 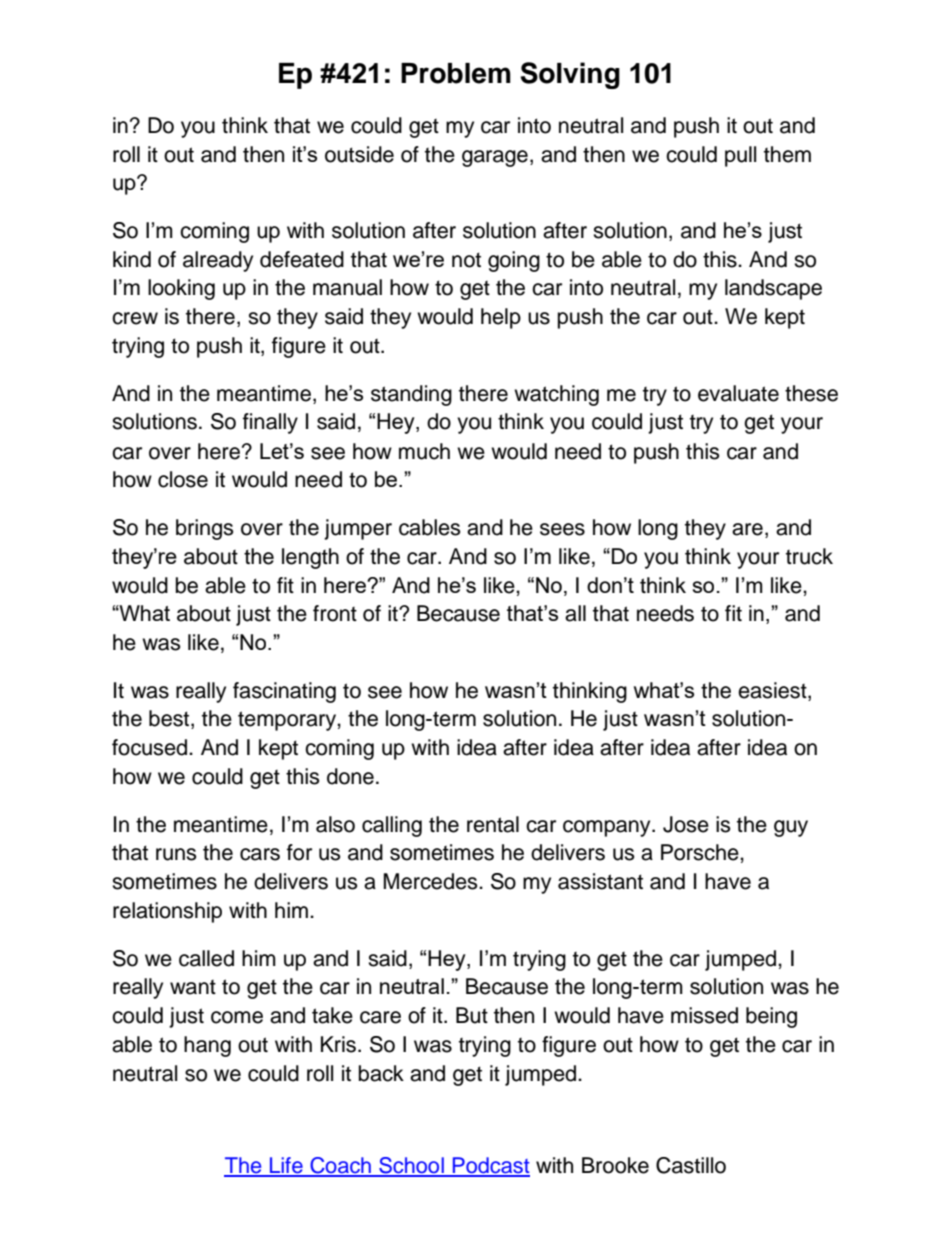 What do you see at coordinates (740, 156) in the page?
I see `pull` at bounding box center [740, 156].
